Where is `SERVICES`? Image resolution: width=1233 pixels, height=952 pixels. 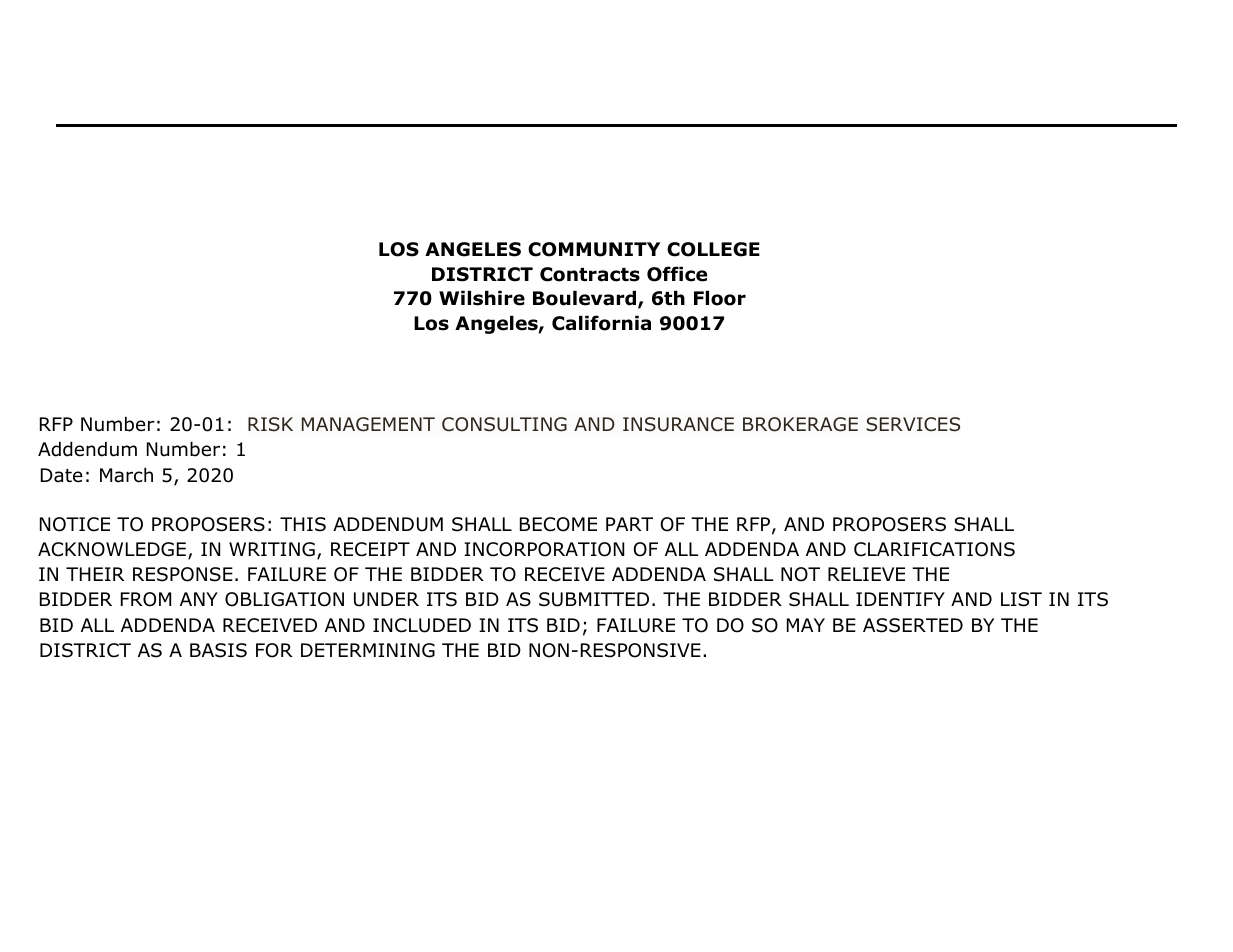 SERVICES is located at coordinates (913, 424).
